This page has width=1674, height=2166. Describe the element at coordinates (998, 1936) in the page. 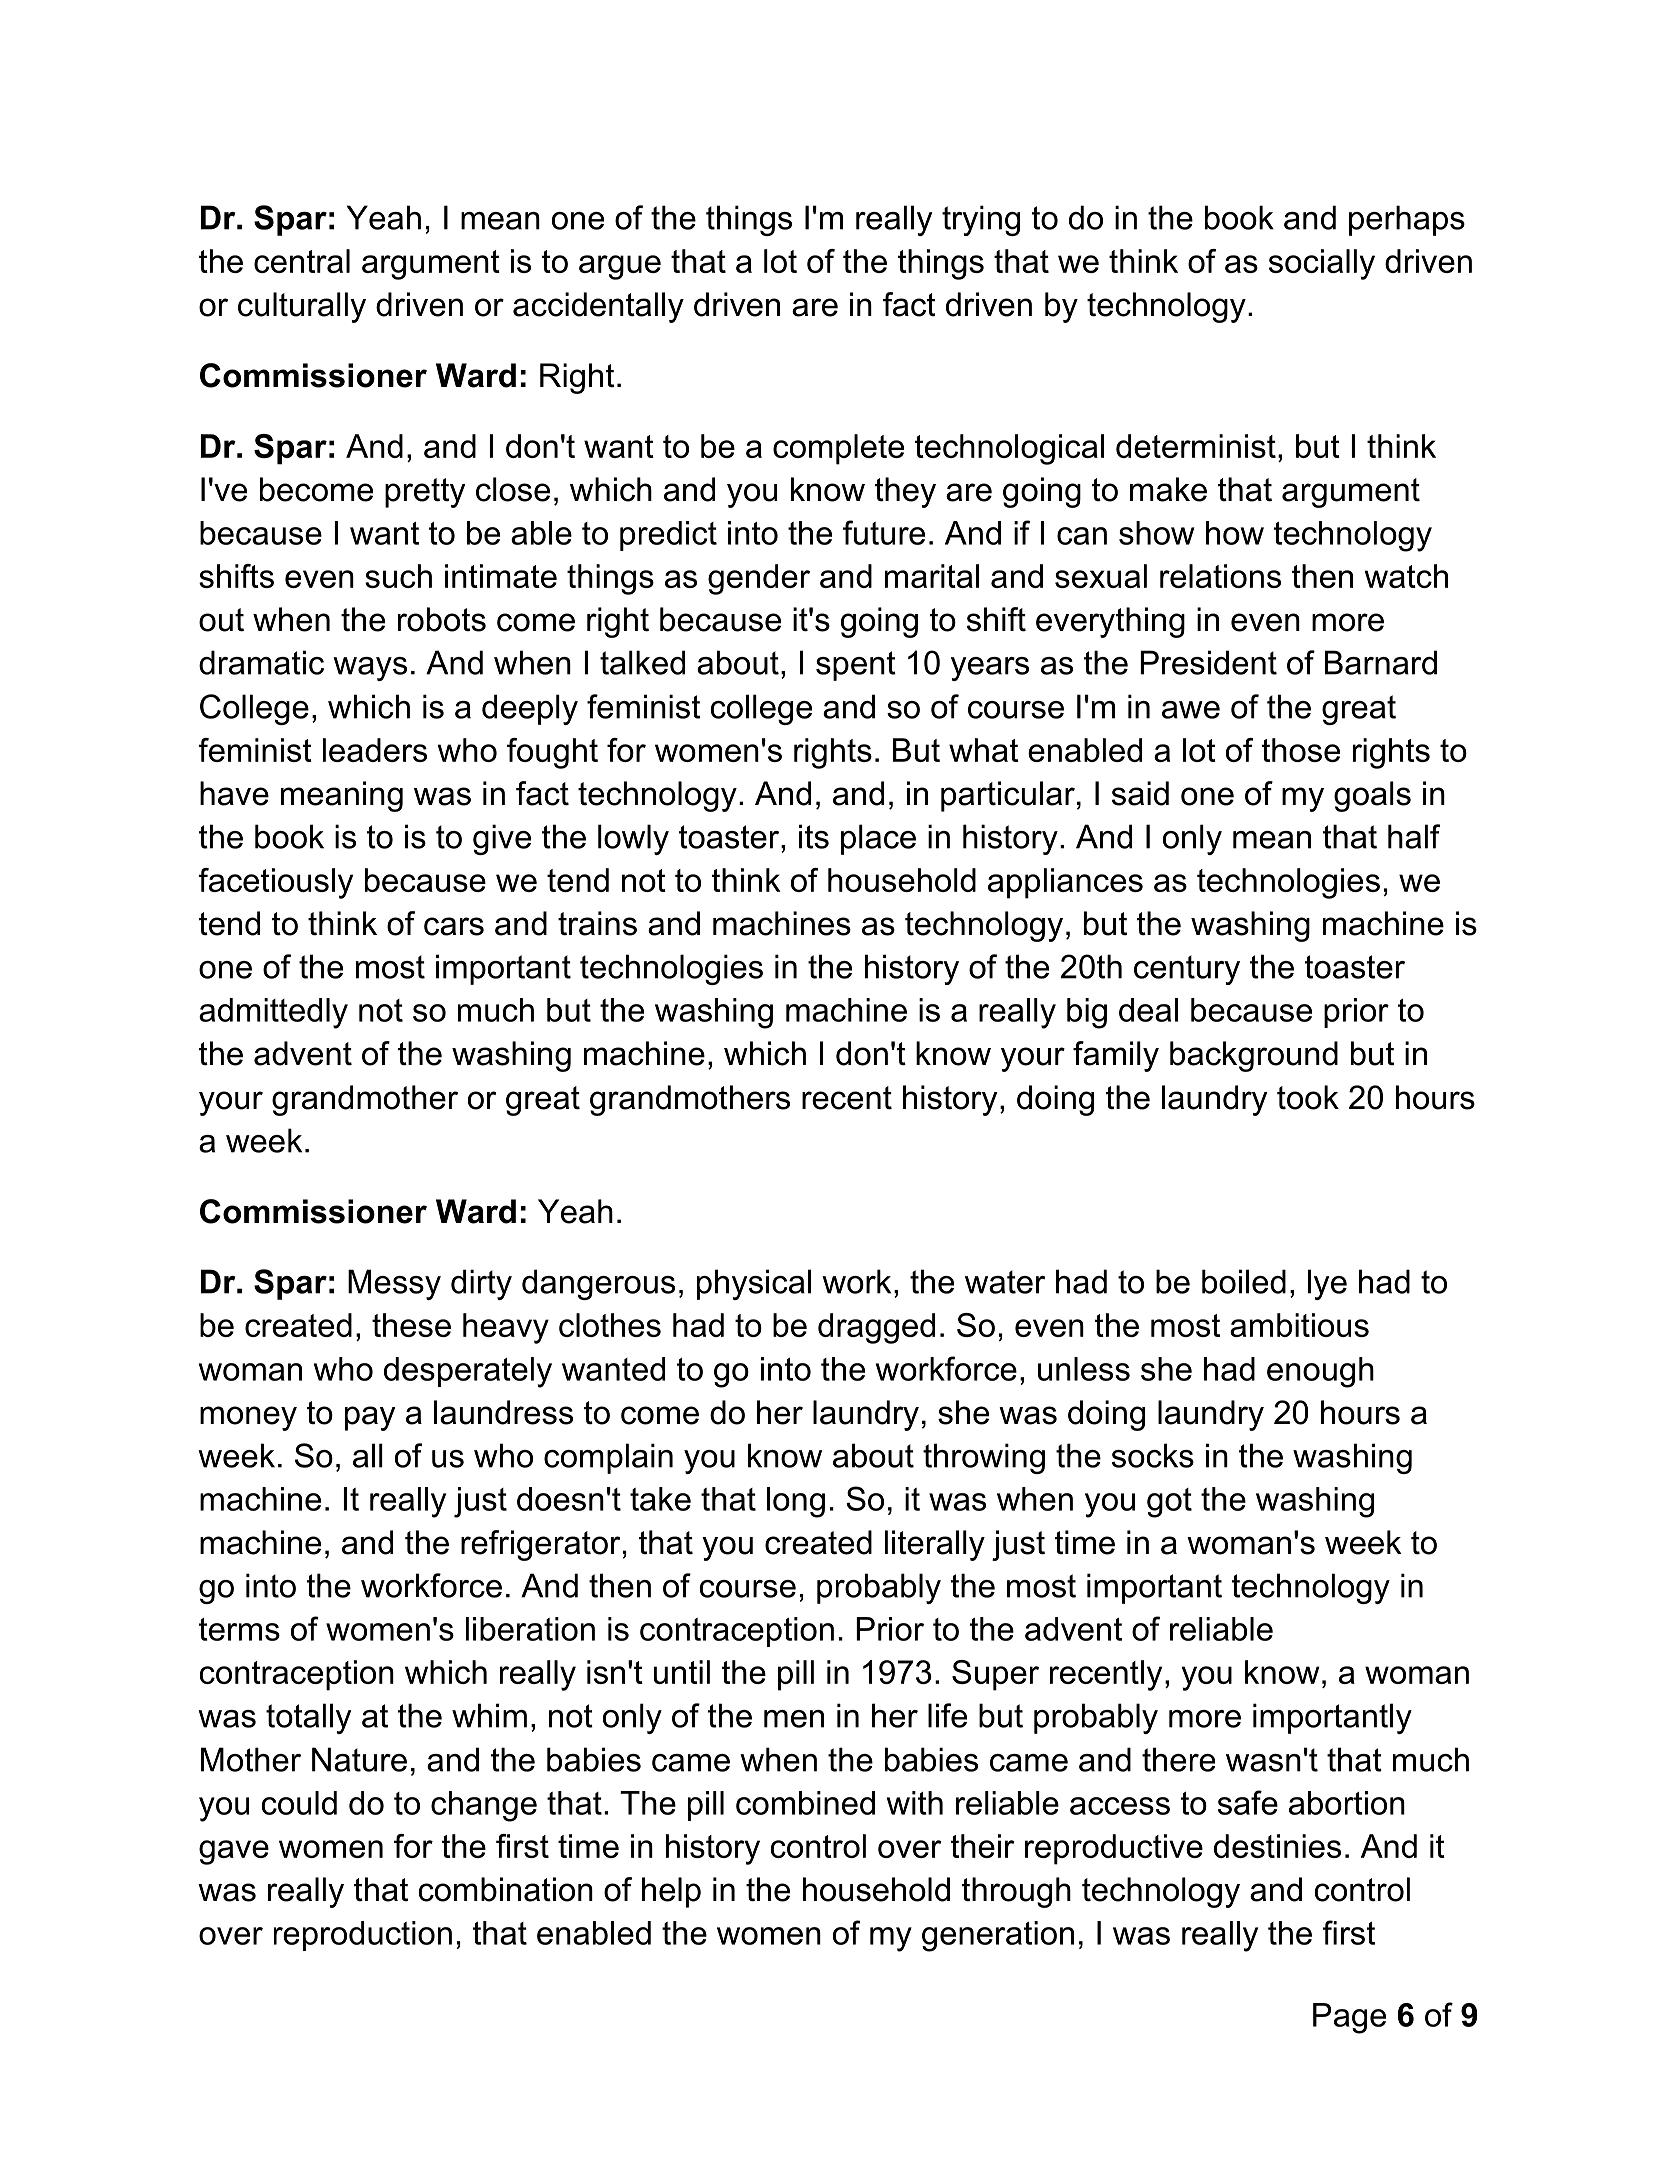

I see `generation` at that location.
